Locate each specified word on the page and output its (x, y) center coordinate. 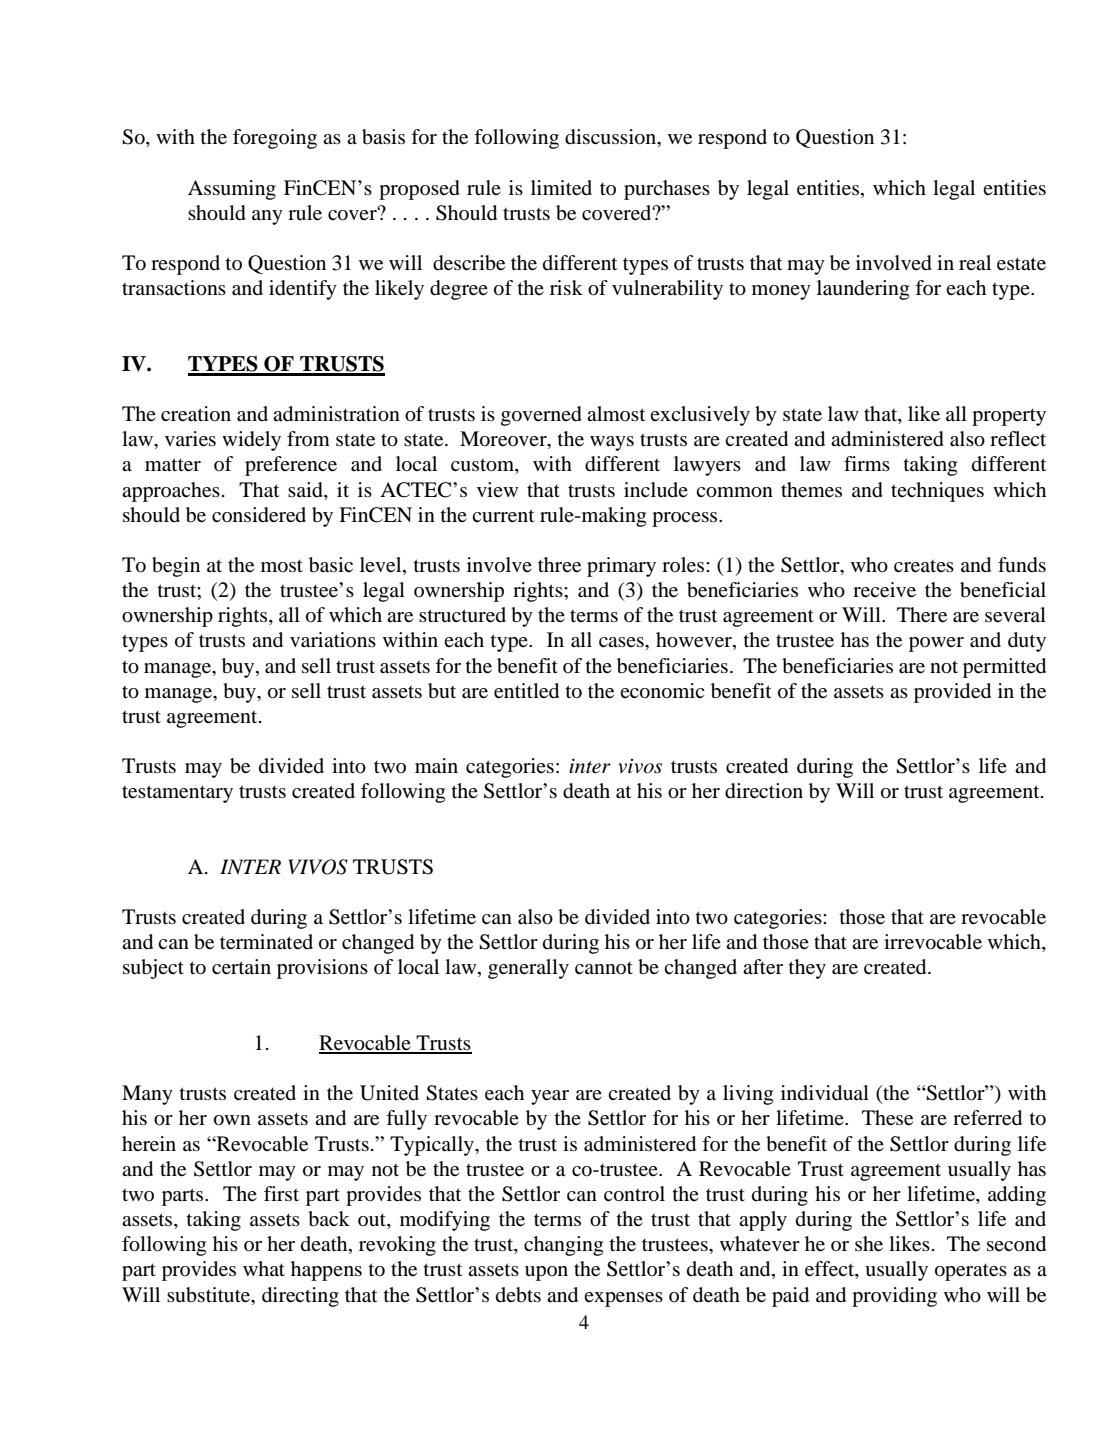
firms (867, 463)
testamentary (177, 794)
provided (952, 693)
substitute (210, 1295)
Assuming (232, 190)
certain (241, 967)
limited (561, 188)
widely (251, 441)
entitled (526, 691)
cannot (604, 967)
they (807, 969)
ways (612, 443)
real (975, 262)
